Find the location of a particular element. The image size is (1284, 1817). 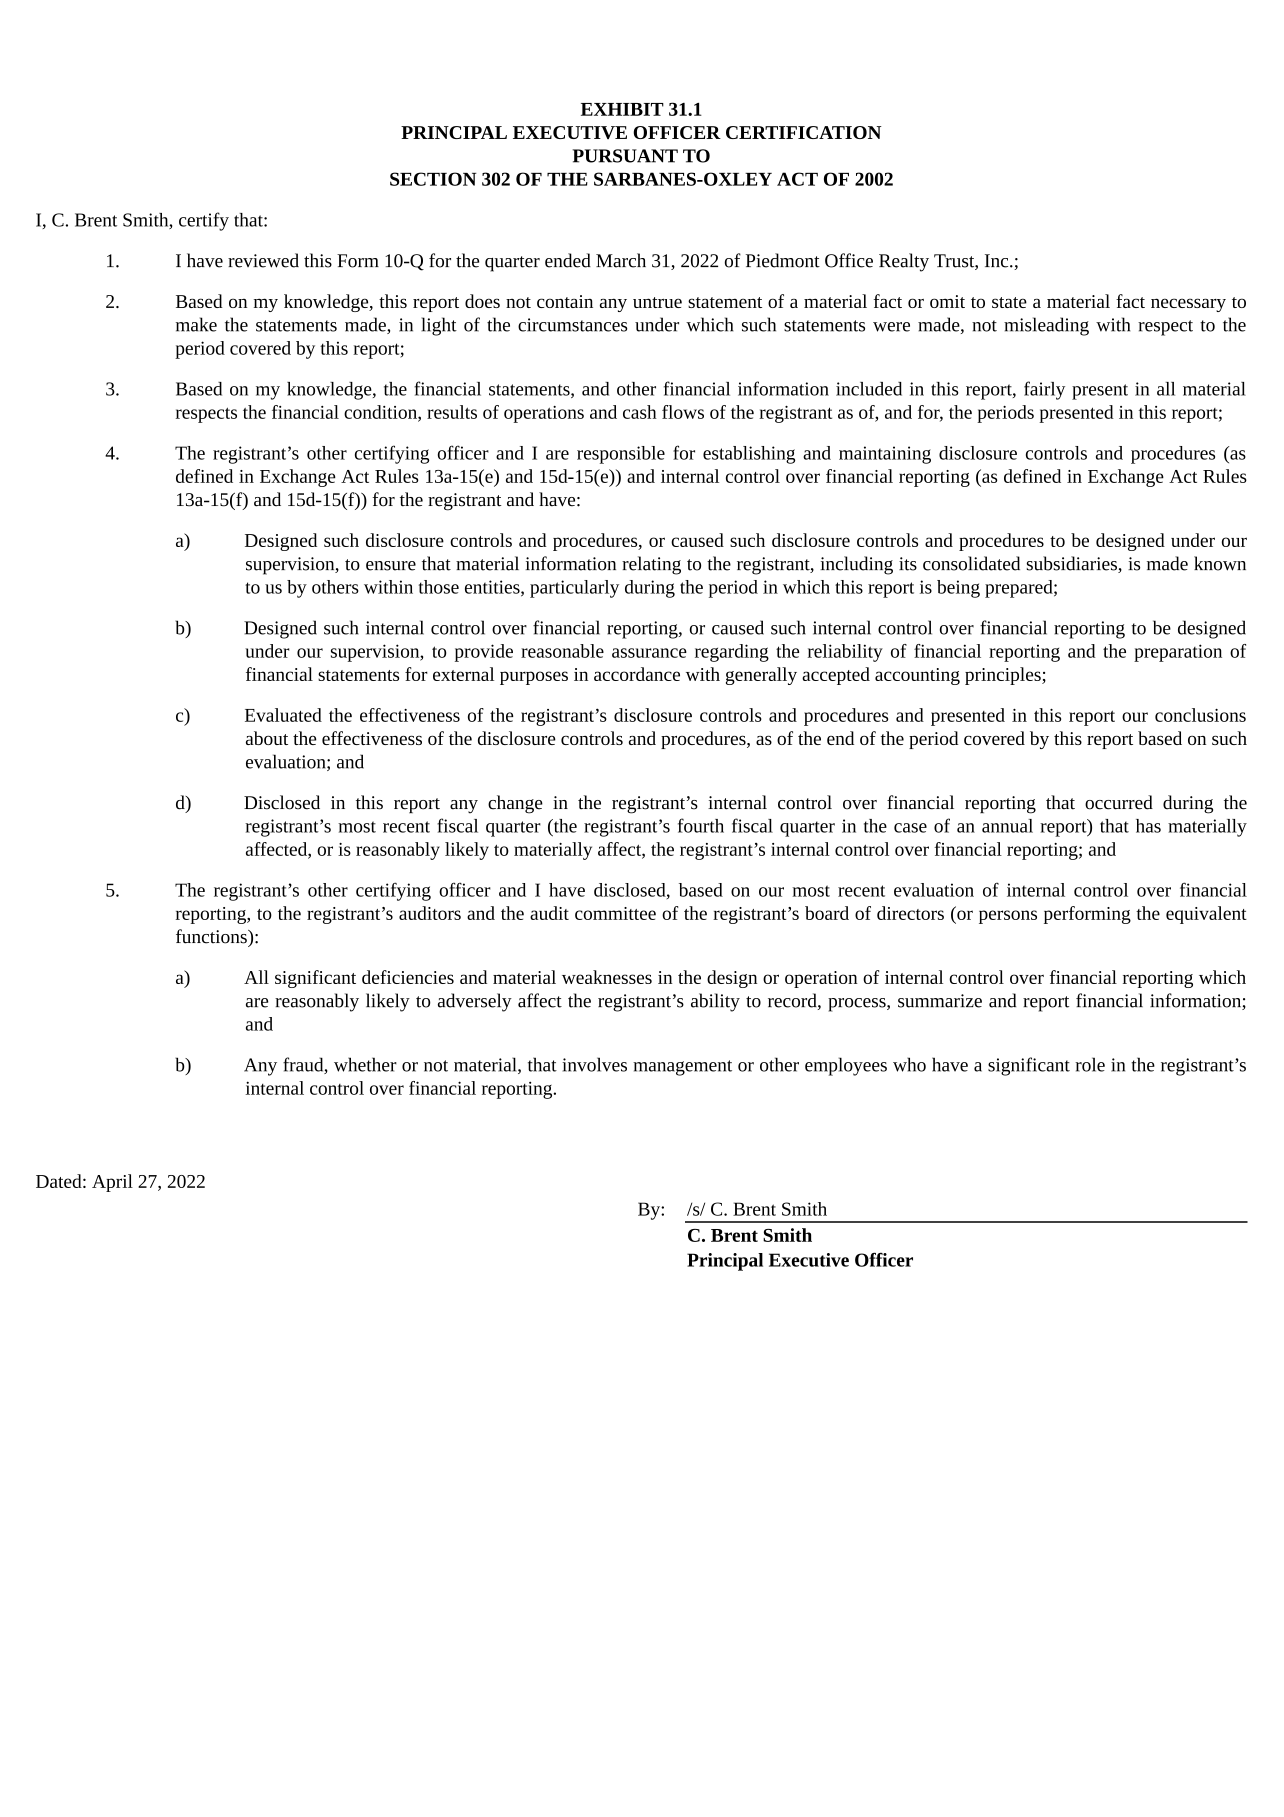

CERTIFICATION is located at coordinates (804, 132).
